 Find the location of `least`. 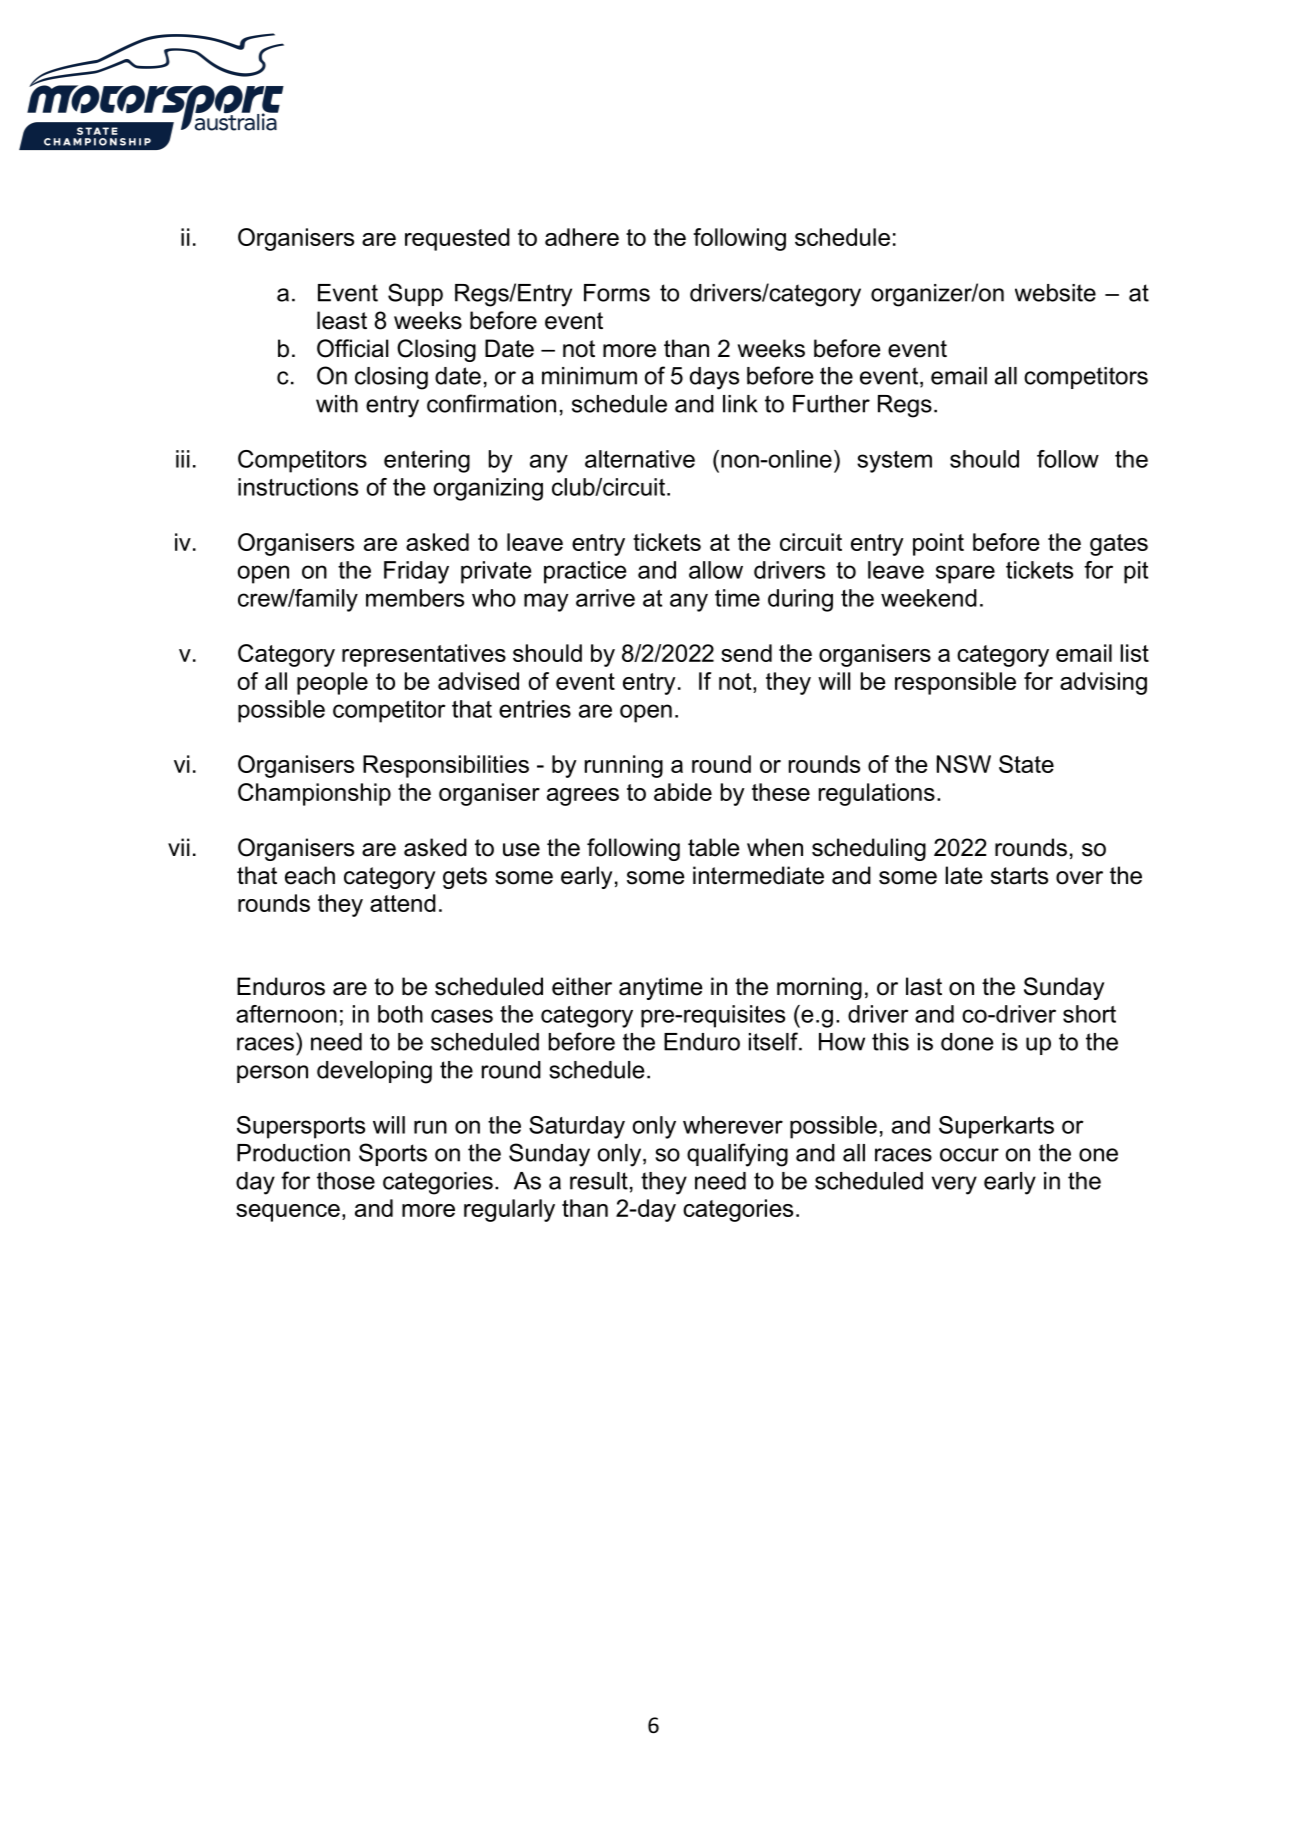

least is located at coordinates (342, 320).
